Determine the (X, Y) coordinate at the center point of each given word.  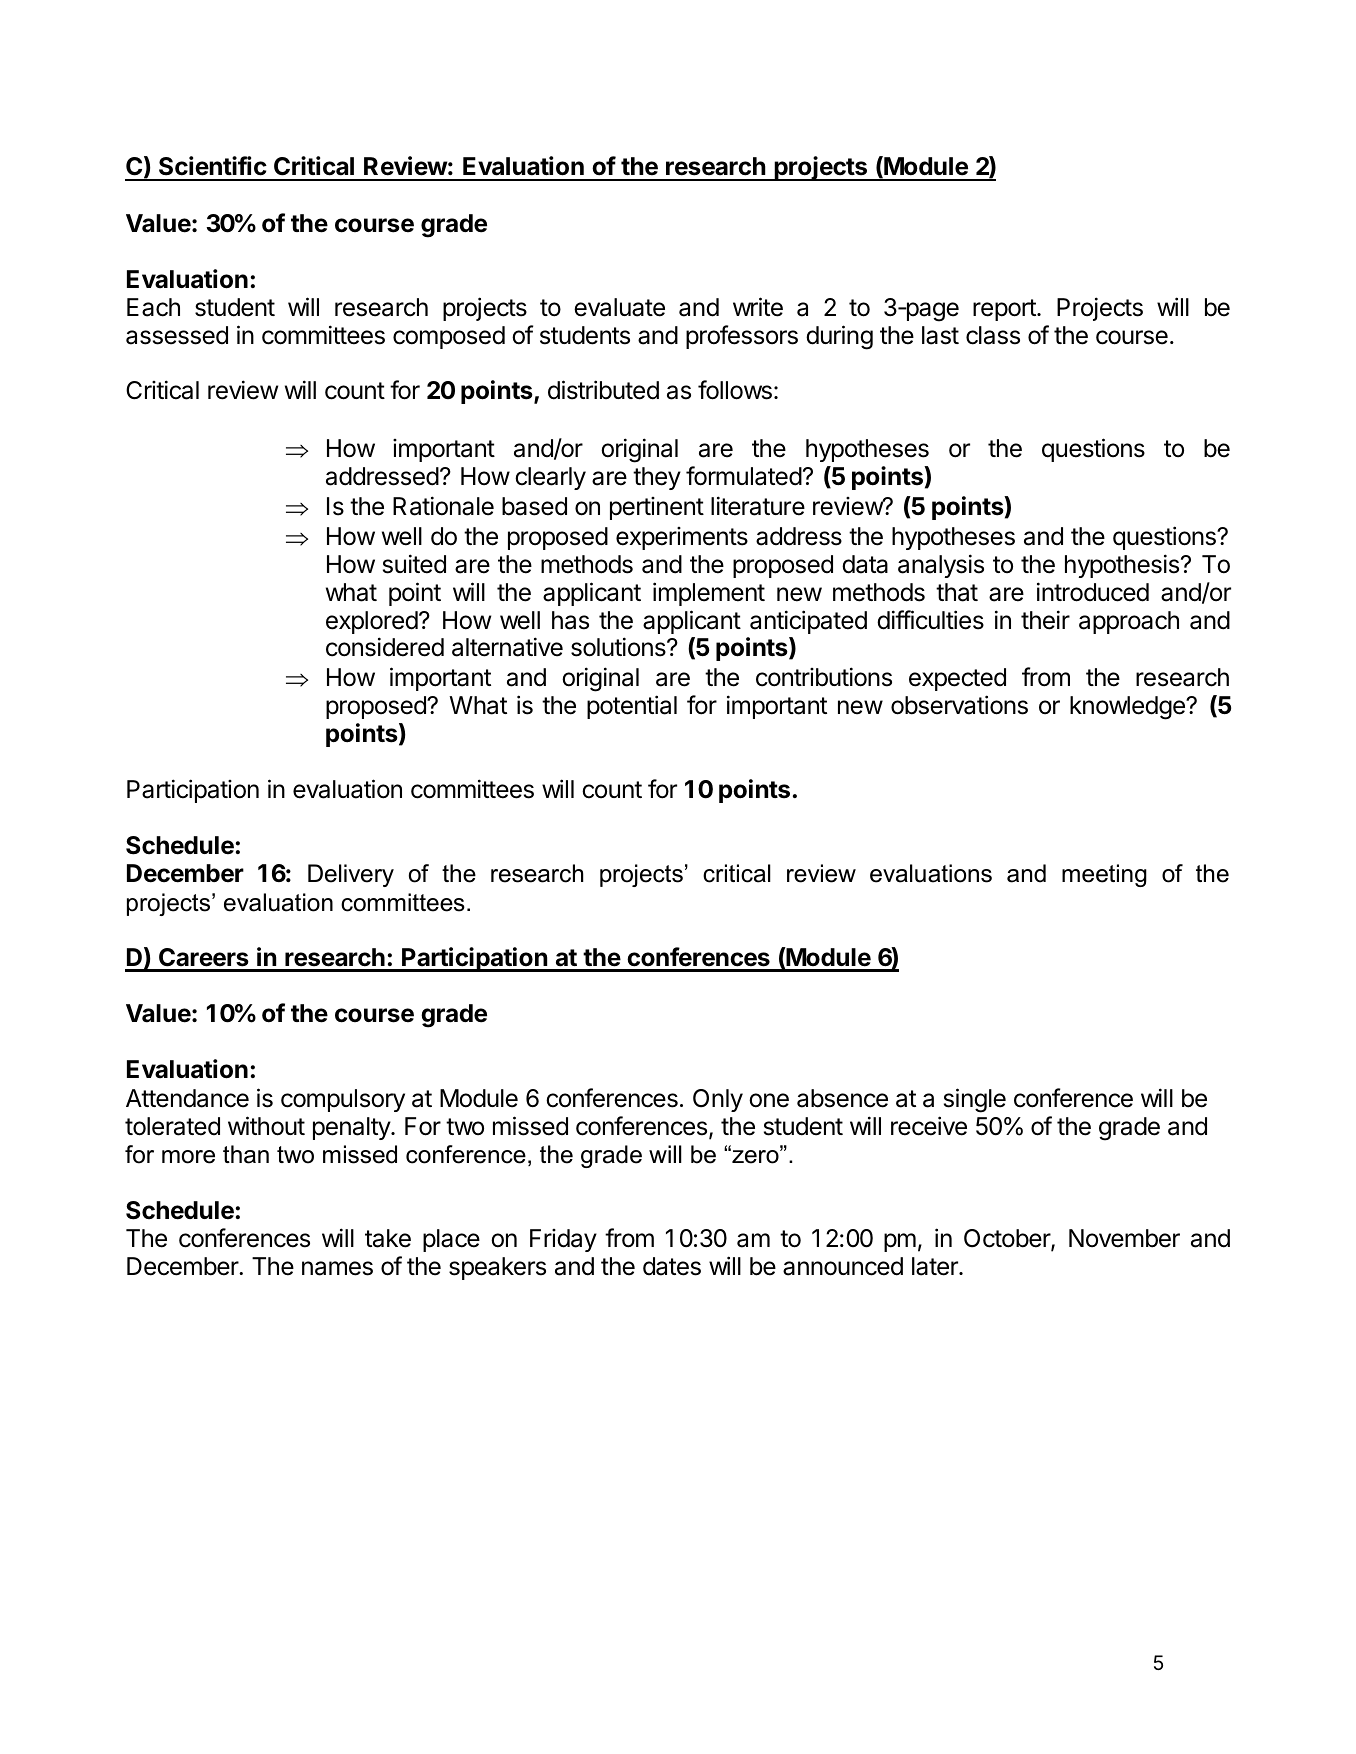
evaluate (619, 307)
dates (672, 1266)
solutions (619, 647)
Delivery (351, 875)
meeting (1104, 875)
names (337, 1268)
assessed (177, 335)
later (936, 1266)
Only (718, 1100)
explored (372, 622)
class (993, 335)
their (1045, 620)
